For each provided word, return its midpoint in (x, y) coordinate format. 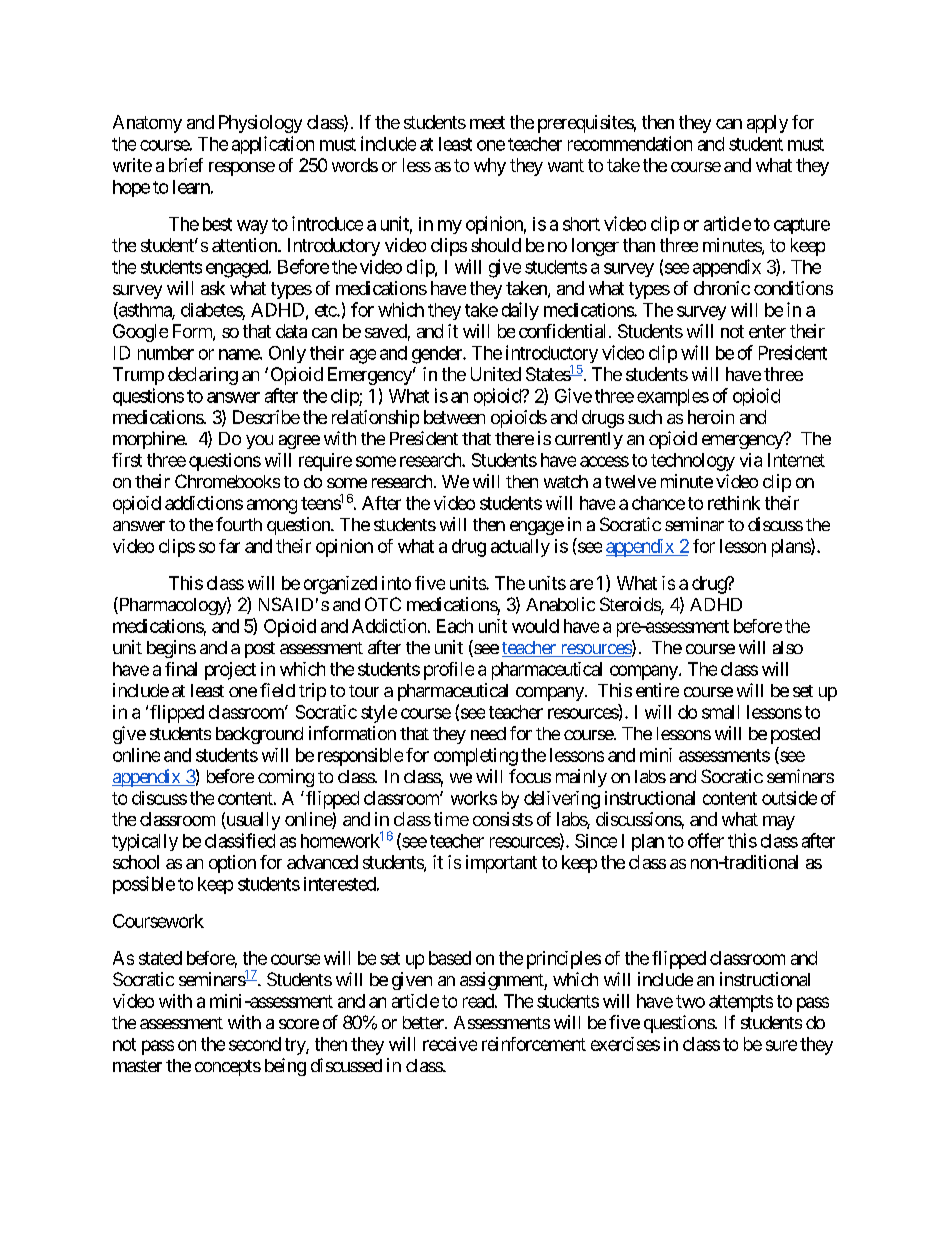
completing (476, 757)
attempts (741, 1003)
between (454, 417)
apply (767, 124)
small (720, 712)
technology (693, 462)
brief (186, 165)
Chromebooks (227, 481)
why (490, 167)
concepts (228, 1068)
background (259, 735)
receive (450, 1044)
